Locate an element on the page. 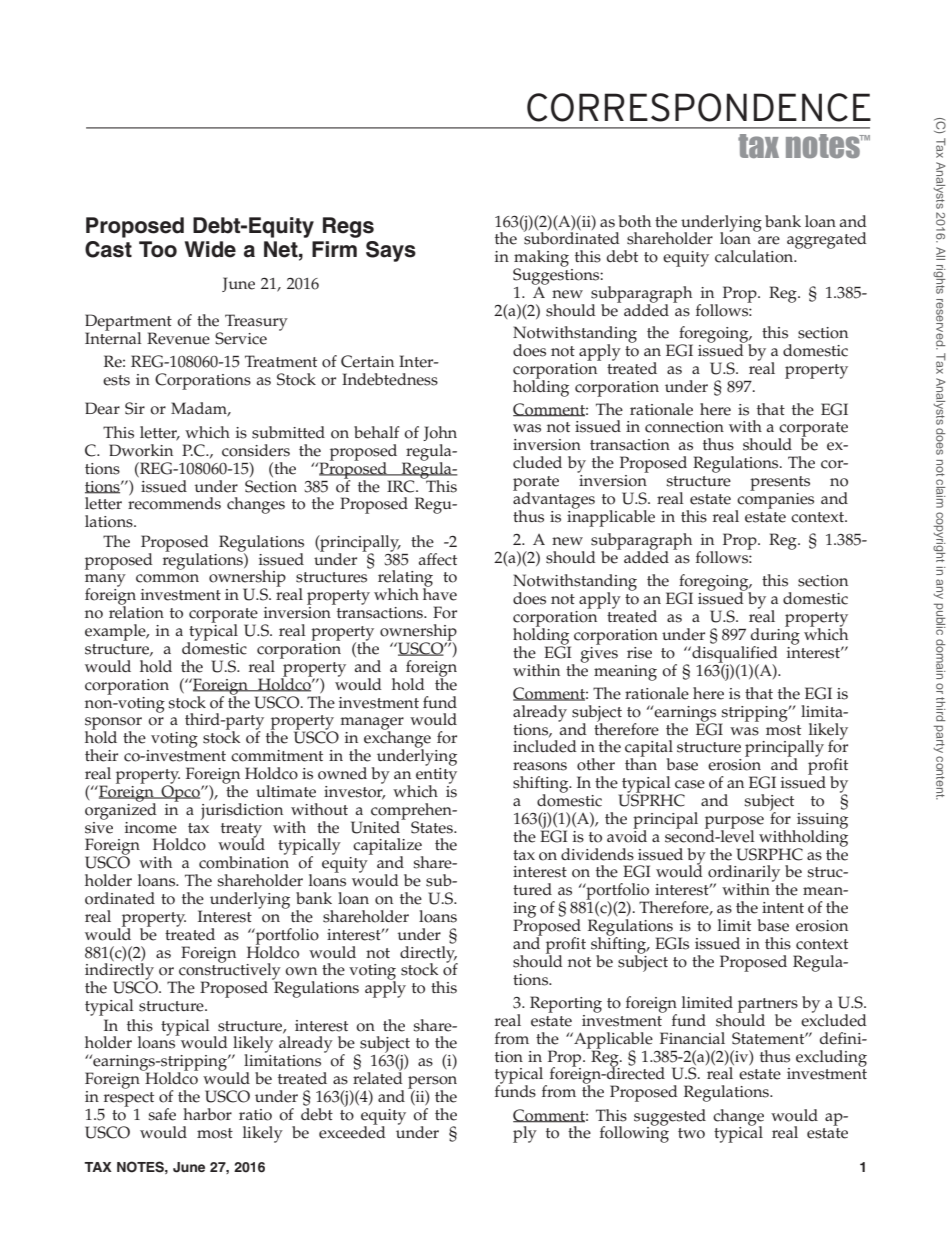  Dworkin is located at coordinates (141, 450).
